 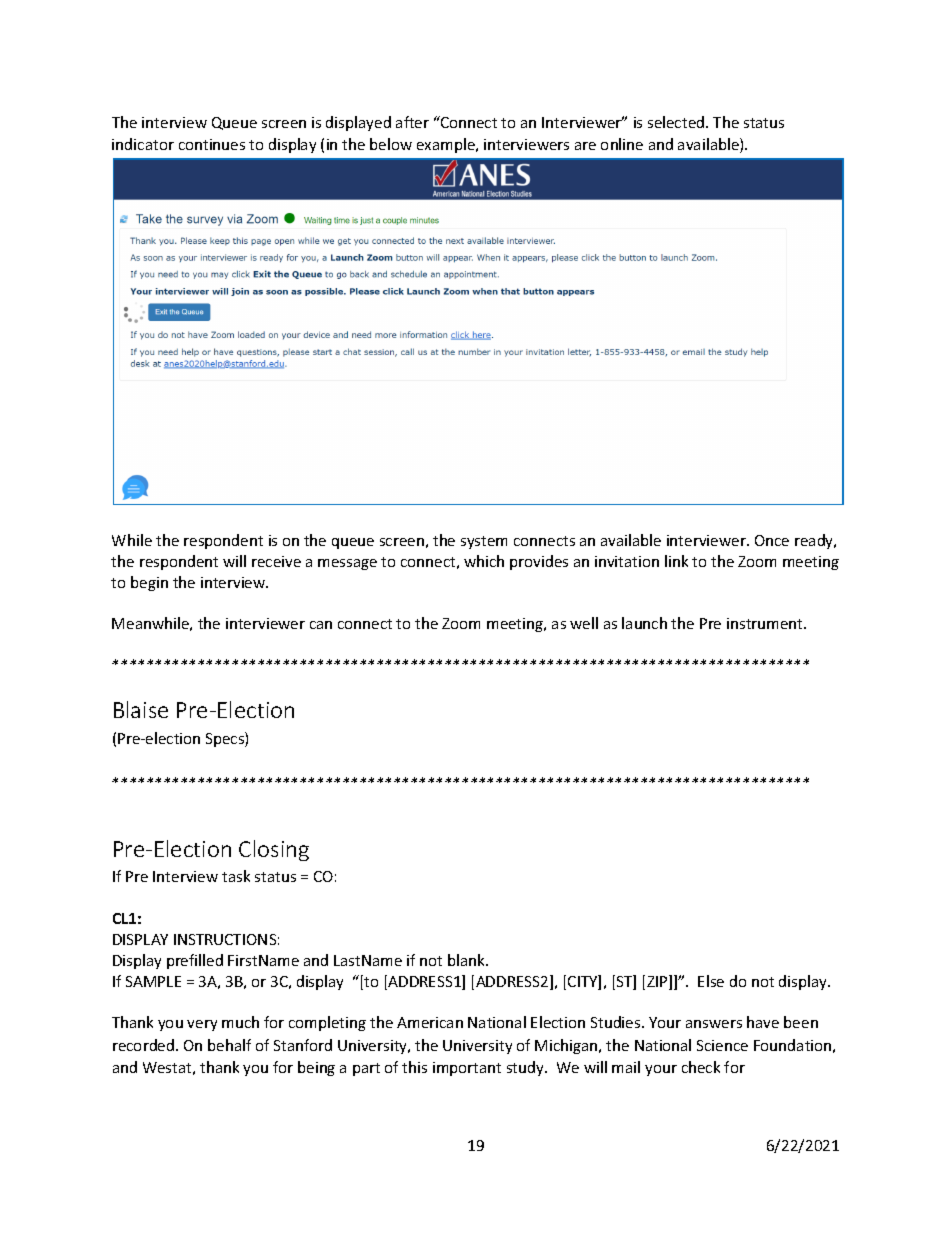 What do you see at coordinates (484, 542) in the document?
I see `system` at bounding box center [484, 542].
